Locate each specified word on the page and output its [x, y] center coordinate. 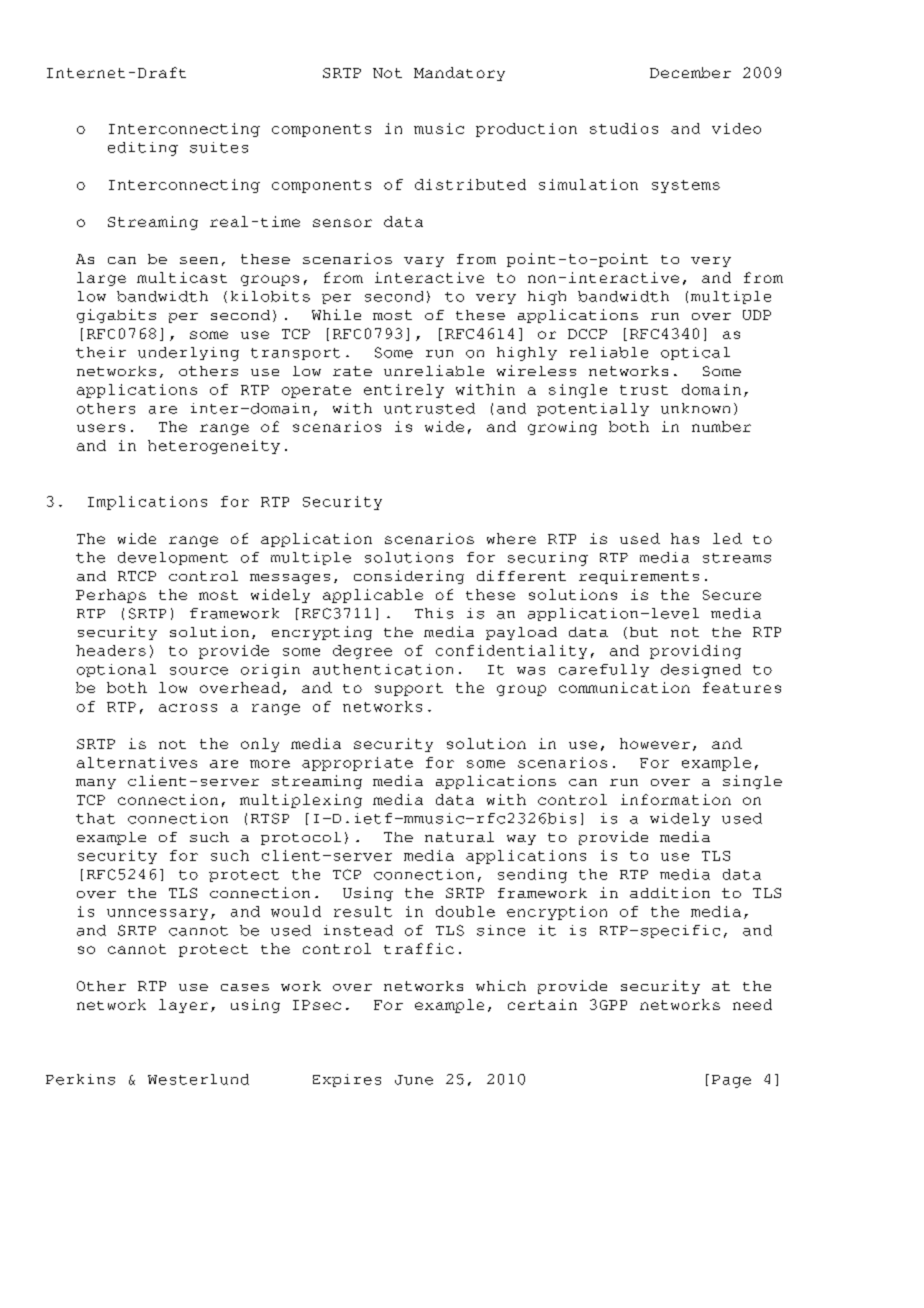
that [95, 818]
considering [409, 577]
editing [143, 149]
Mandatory [459, 74]
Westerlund [198, 1079]
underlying [188, 354]
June [414, 1080]
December [690, 72]
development [173, 558]
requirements [639, 577]
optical [695, 353]
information [676, 799]
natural [459, 837]
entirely [404, 391]
